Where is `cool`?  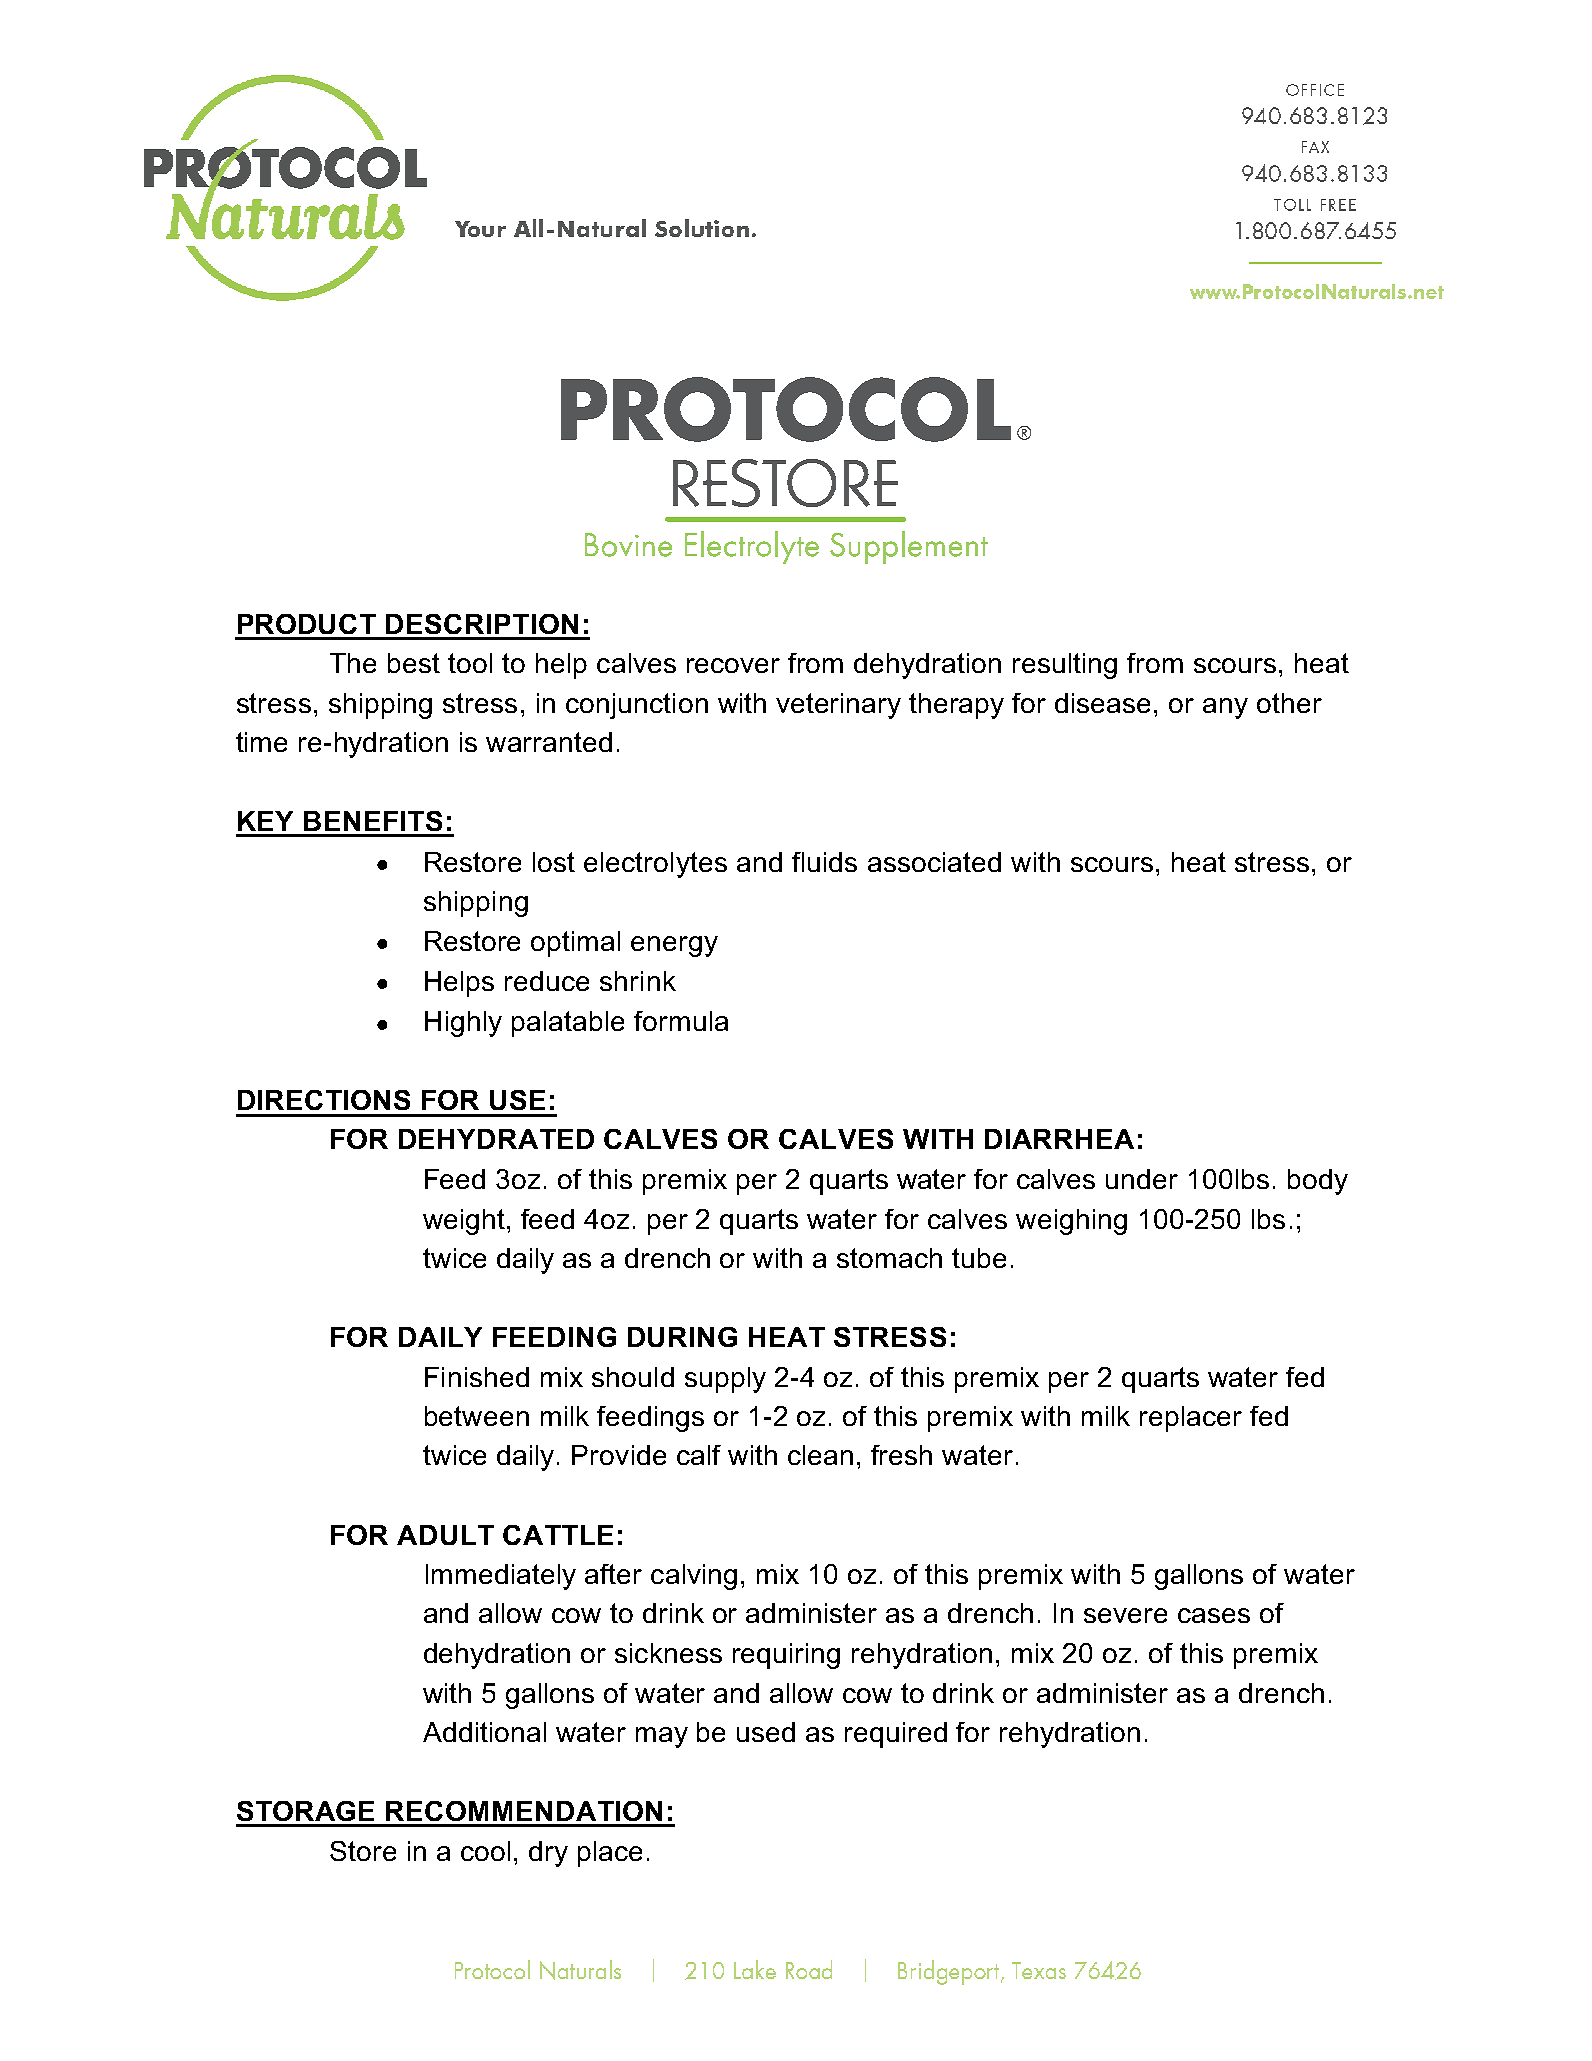
cool is located at coordinates (485, 1851).
